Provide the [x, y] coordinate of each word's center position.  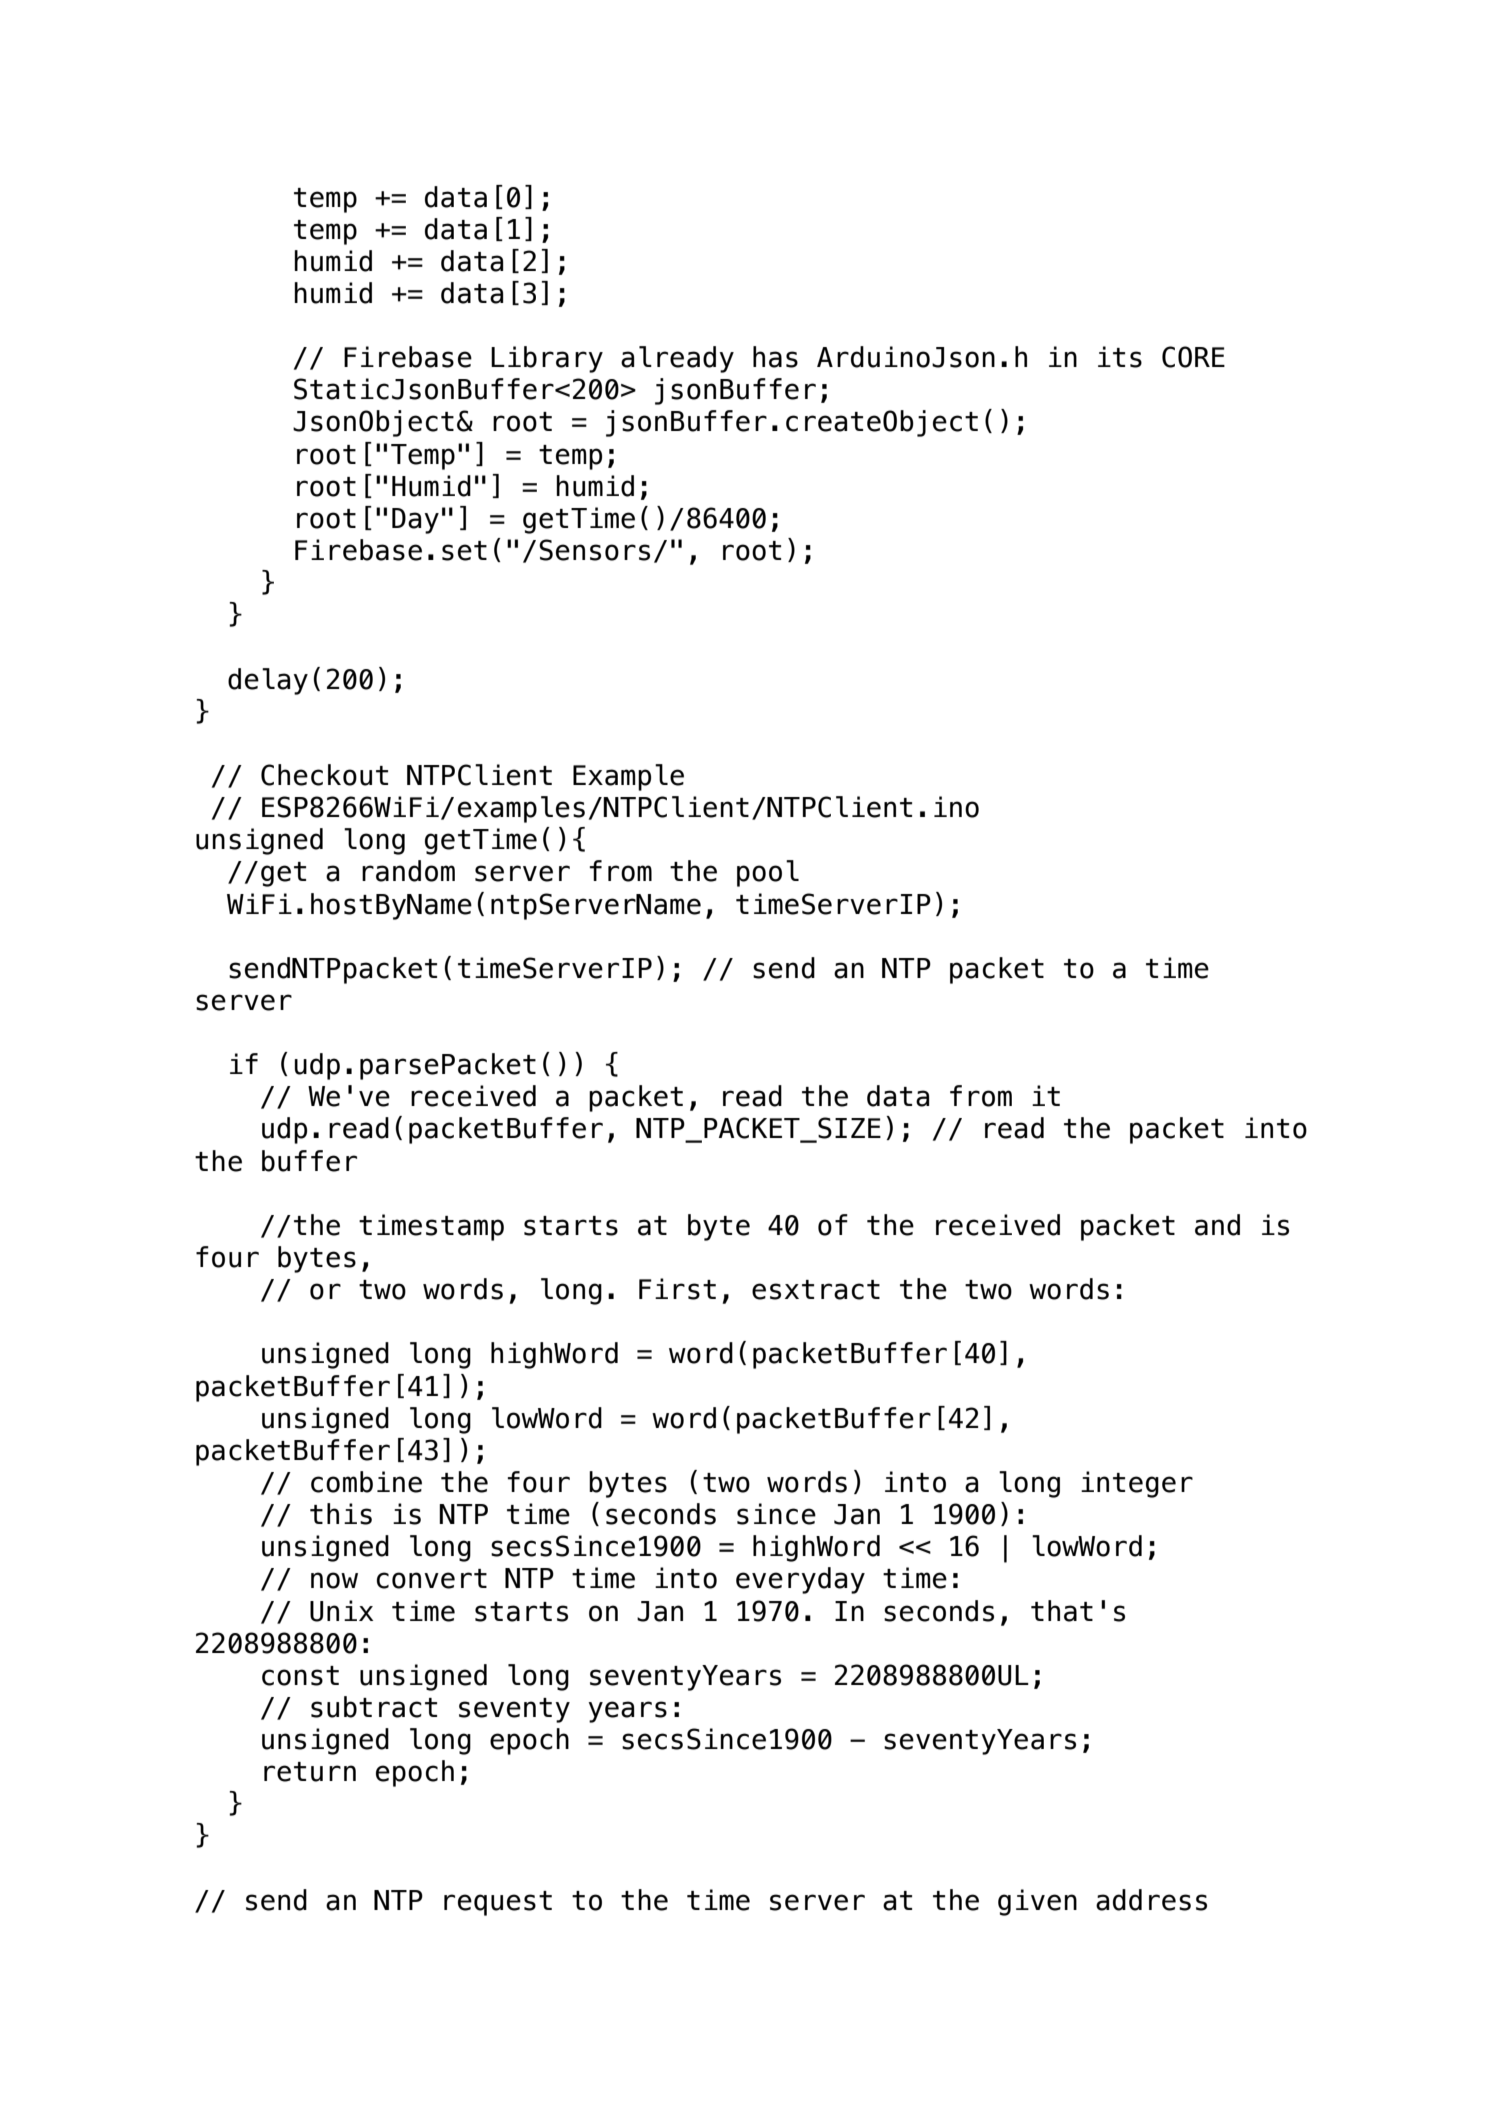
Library [547, 359]
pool [768, 873]
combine [366, 1482]
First [677, 1289]
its [1120, 357]
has [775, 357]
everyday [800, 1580]
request [498, 1903]
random [408, 871]
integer [1137, 1484]
